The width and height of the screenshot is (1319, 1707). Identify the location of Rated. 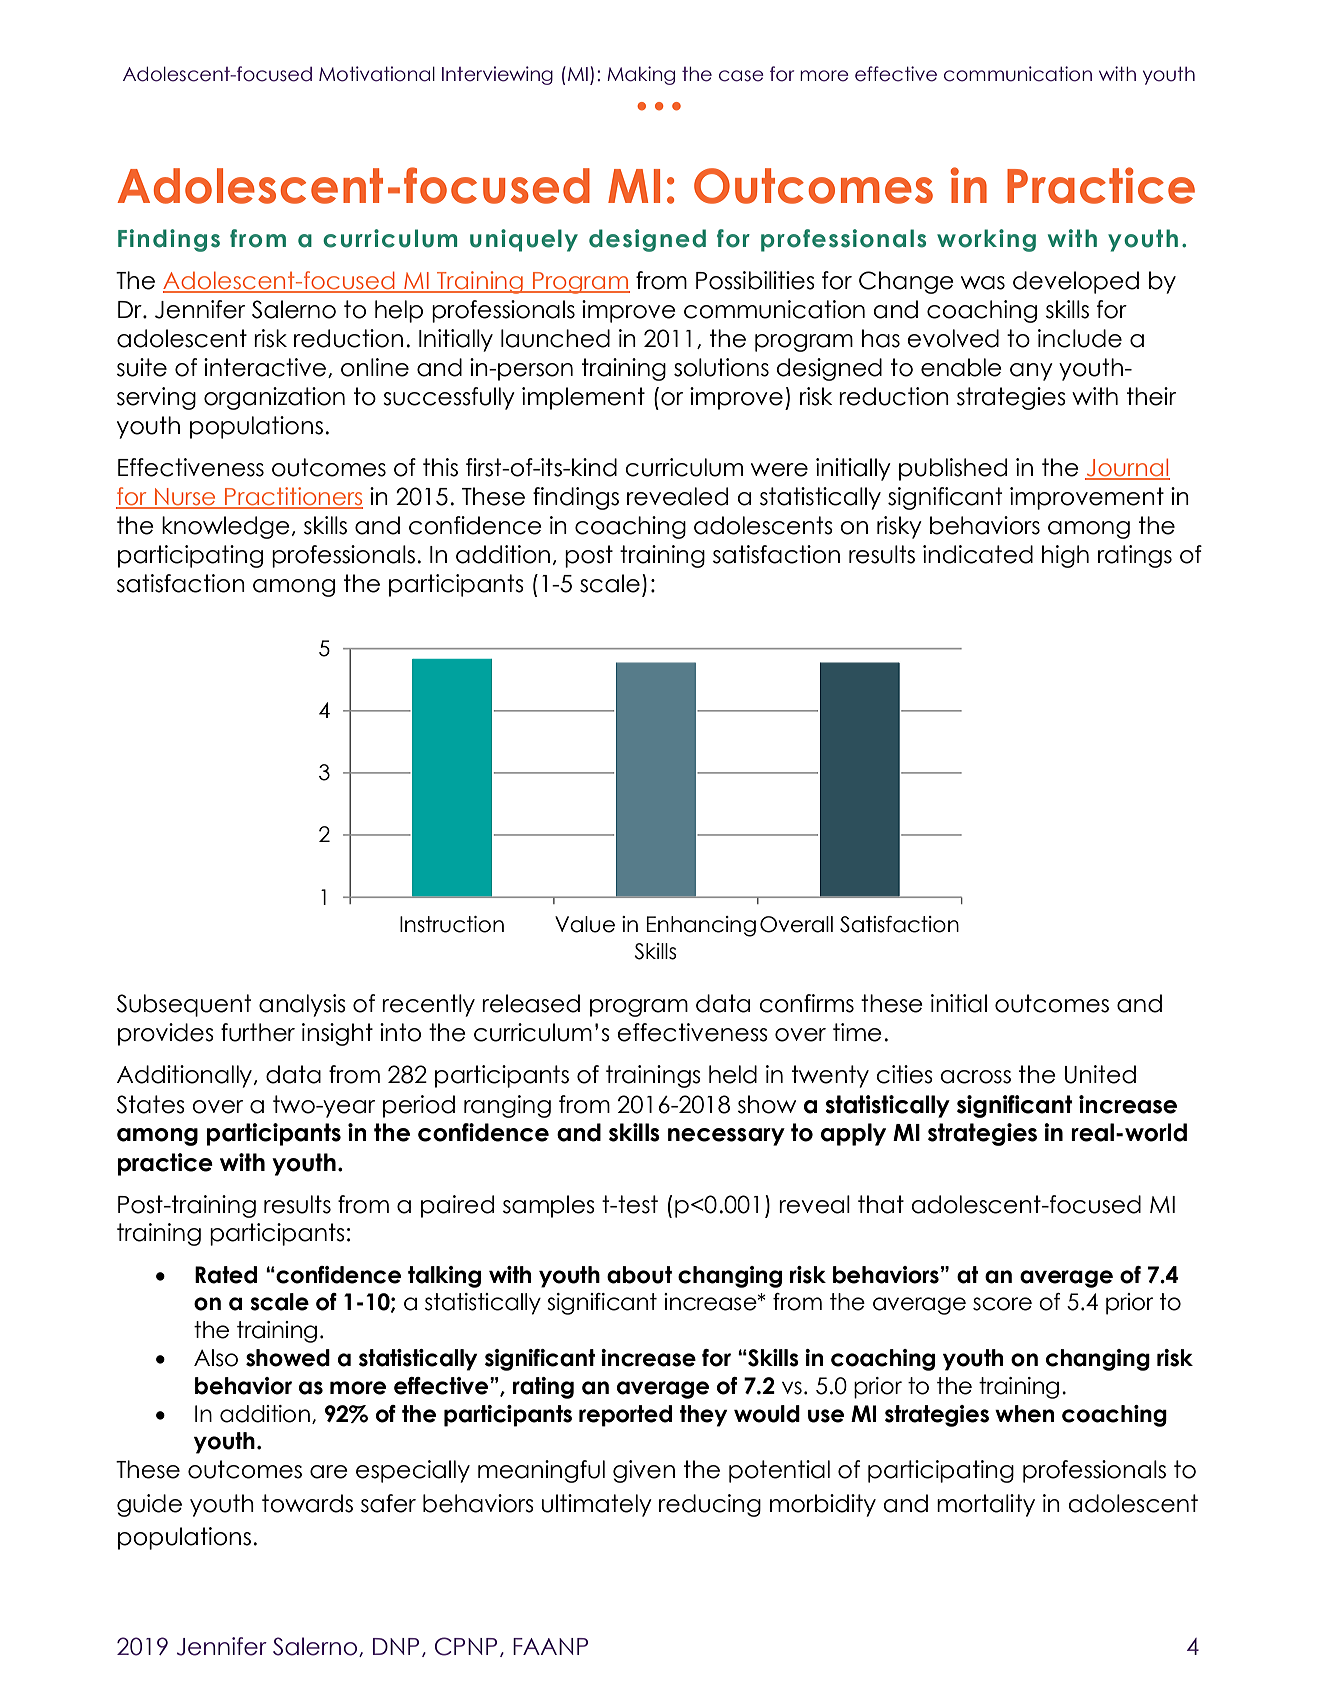
(226, 1275).
